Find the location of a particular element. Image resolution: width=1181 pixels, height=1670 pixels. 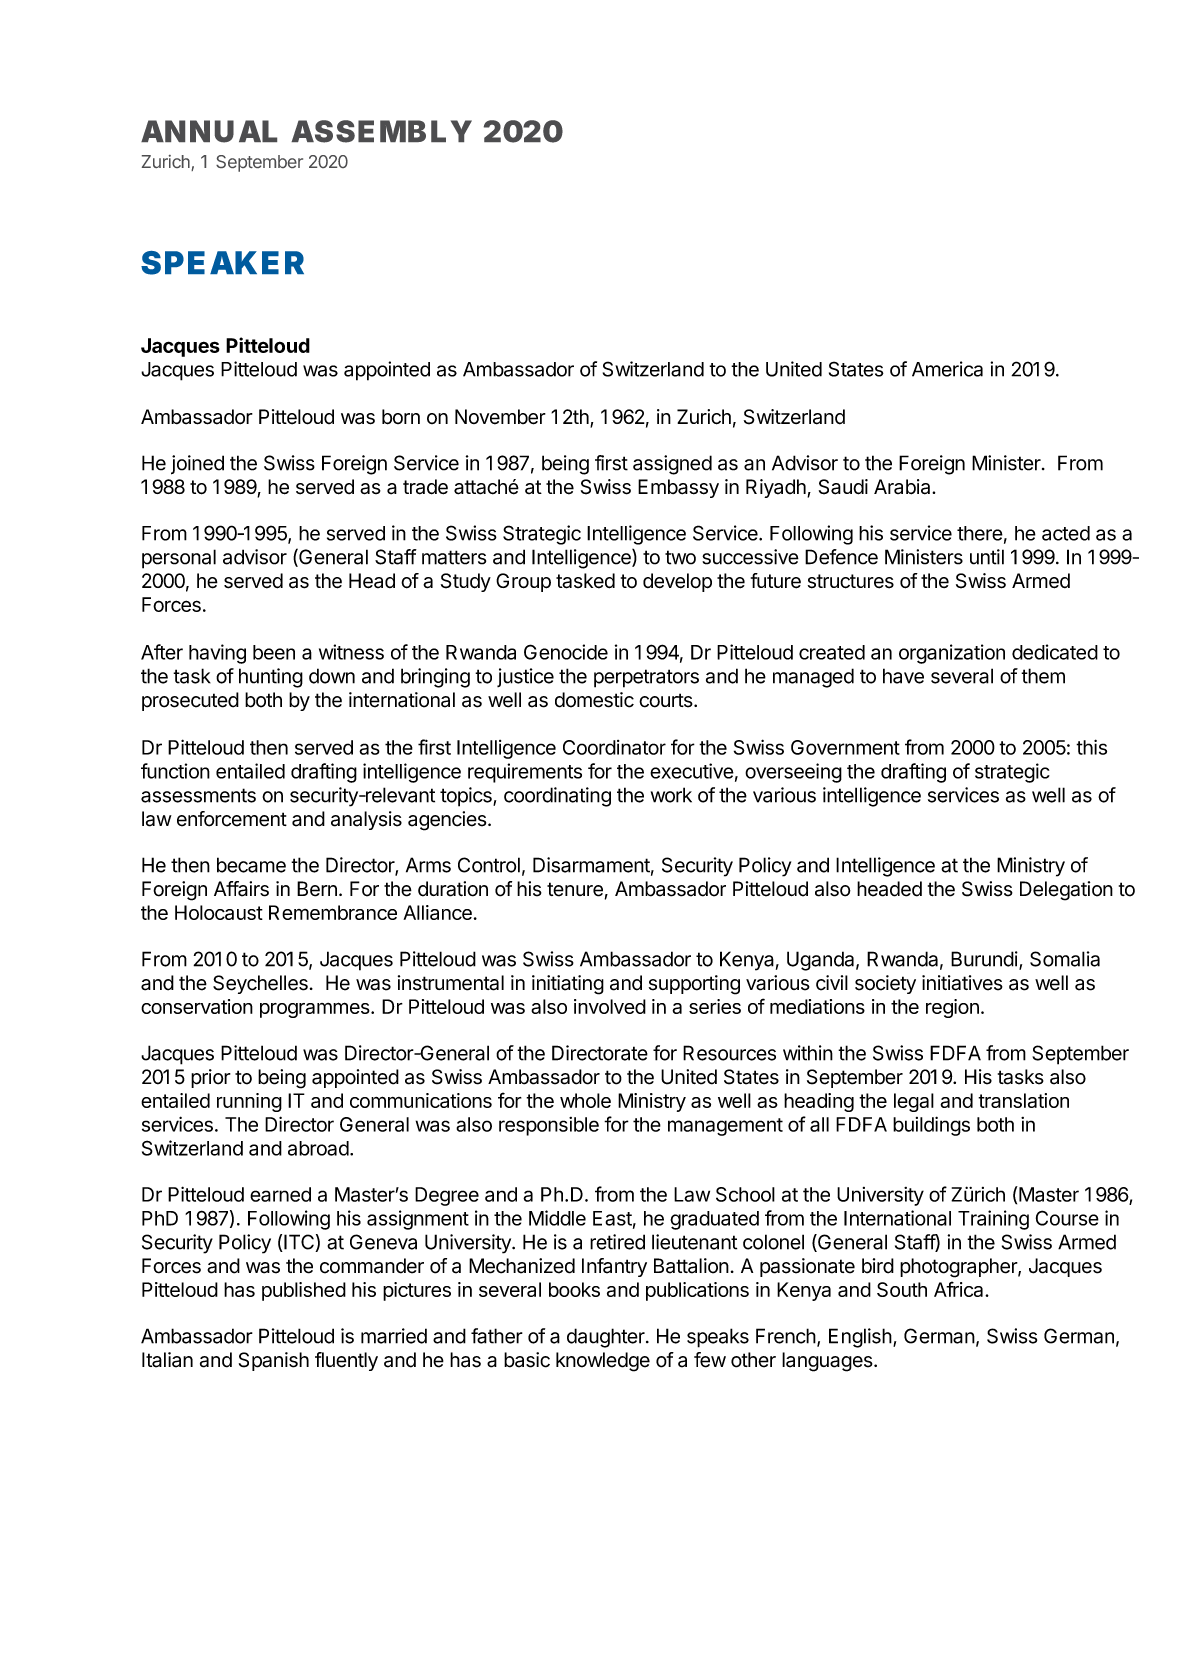

America is located at coordinates (947, 369).
